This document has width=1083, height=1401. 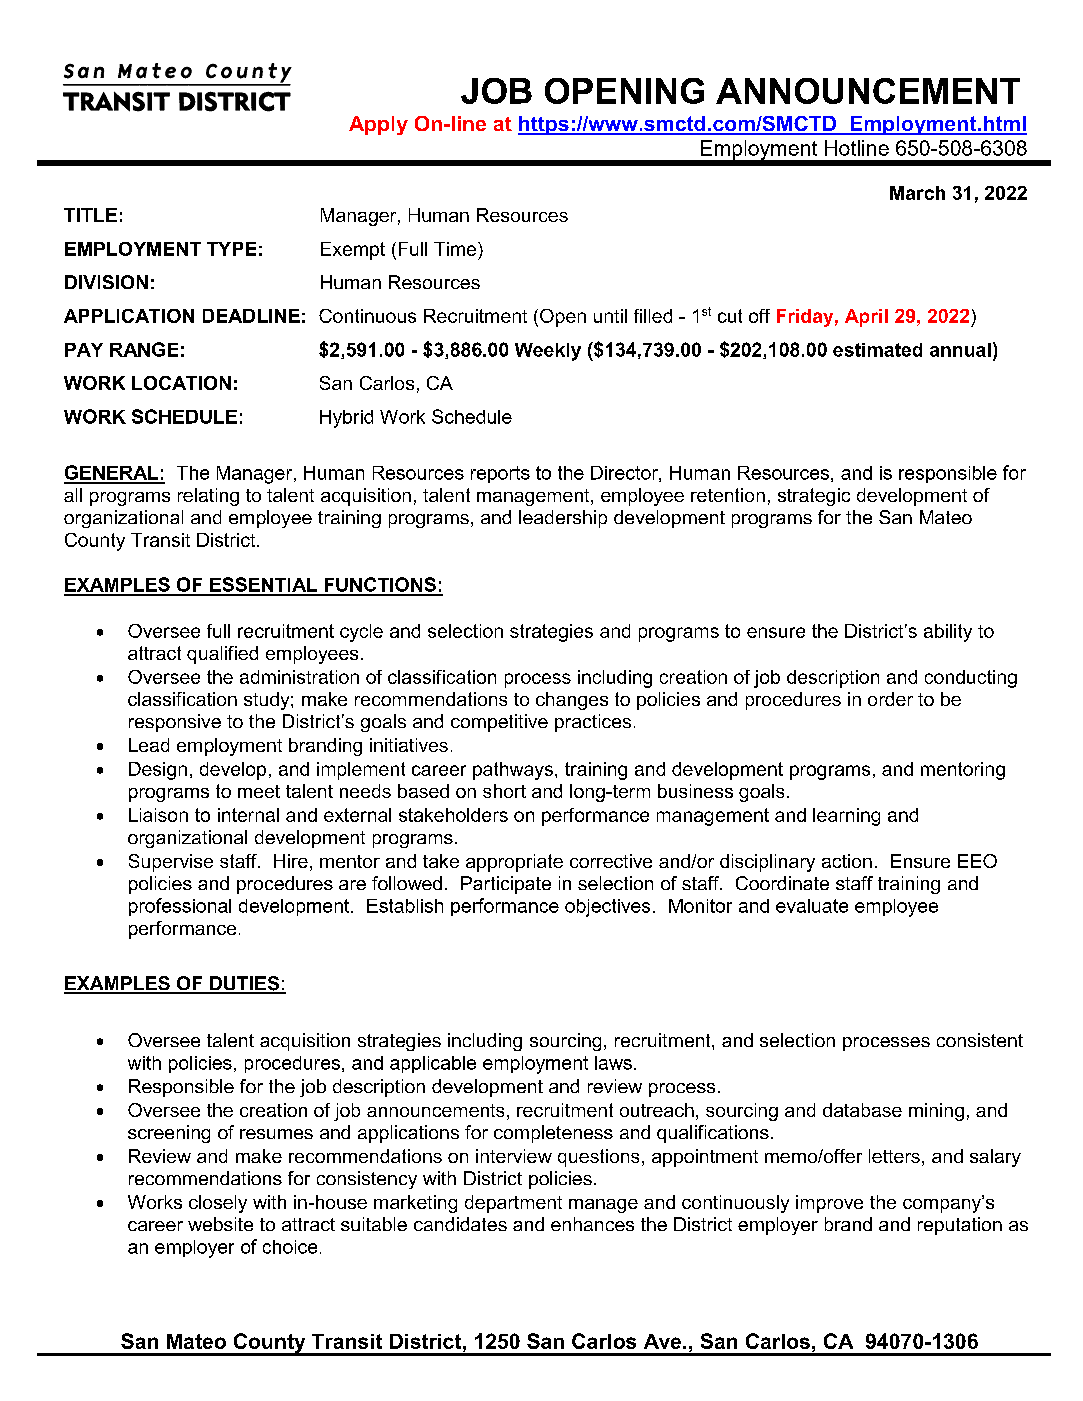 What do you see at coordinates (592, 1224) in the document?
I see `enhances` at bounding box center [592, 1224].
